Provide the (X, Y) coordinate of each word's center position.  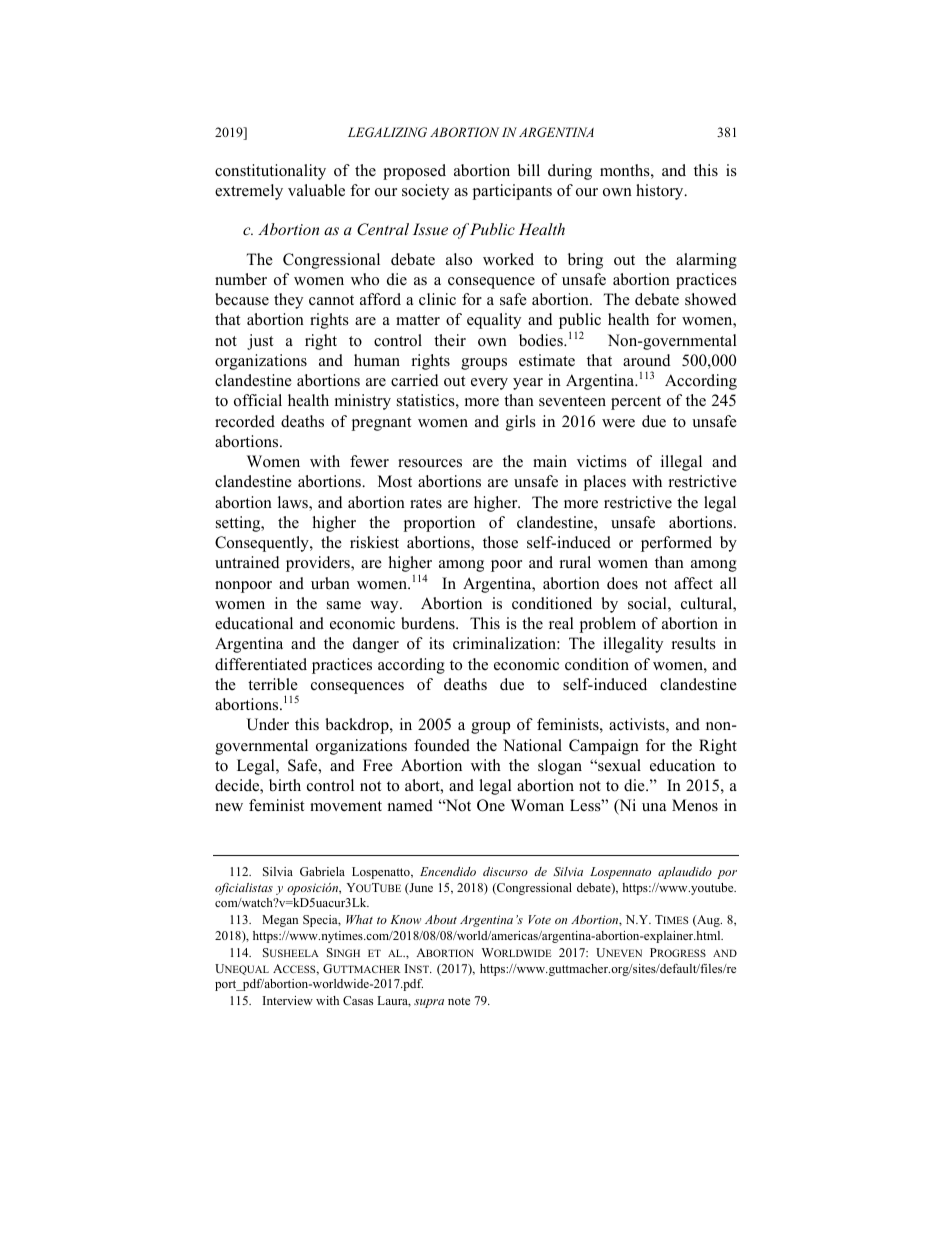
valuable (316, 190)
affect (693, 583)
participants (512, 192)
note (459, 1001)
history (661, 192)
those (500, 542)
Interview (288, 1000)
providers (319, 564)
